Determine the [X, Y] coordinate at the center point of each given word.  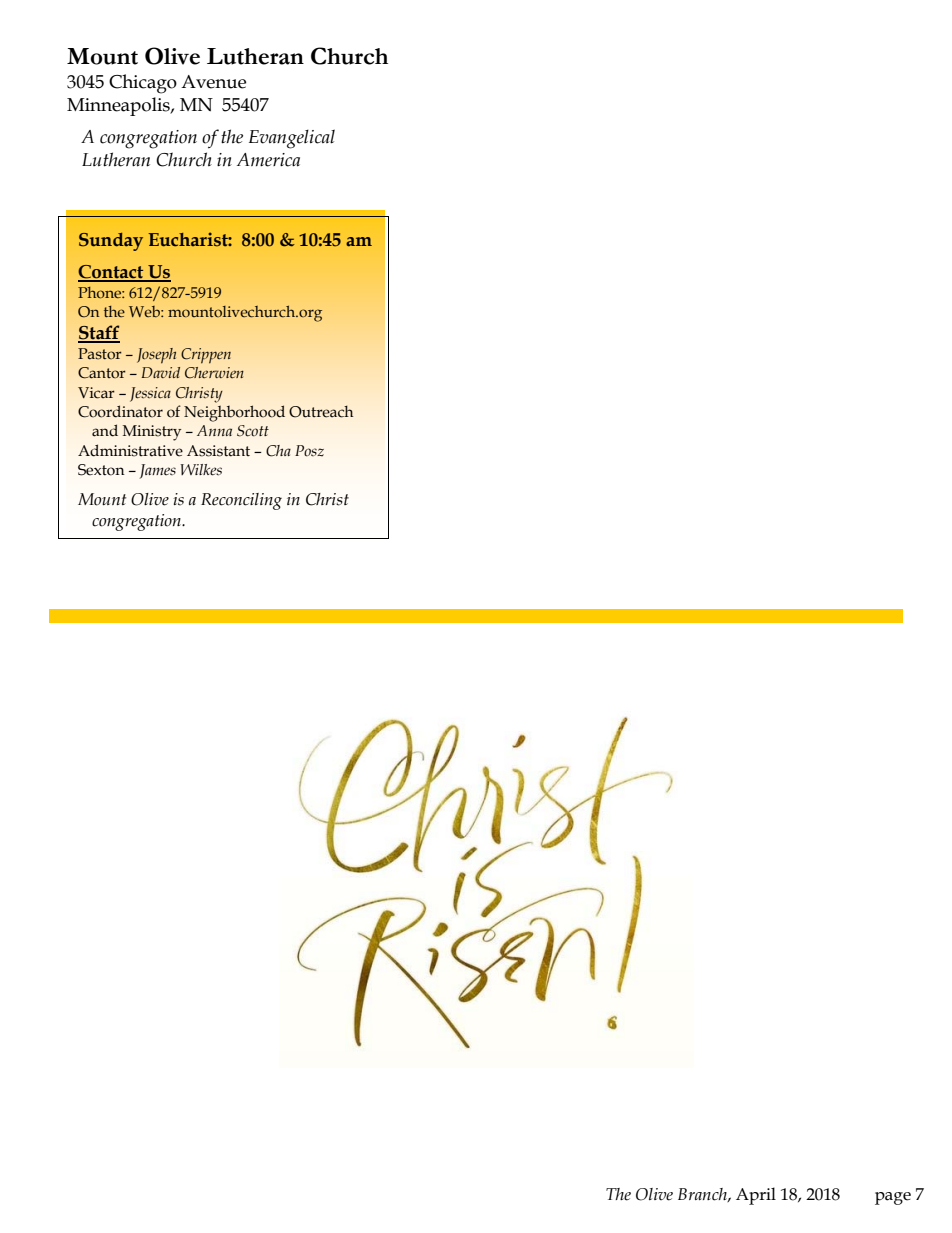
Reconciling [241, 501]
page [893, 1198]
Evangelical [292, 139]
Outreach [321, 411]
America [268, 160]
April [756, 1196]
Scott [253, 431]
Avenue [213, 82]
